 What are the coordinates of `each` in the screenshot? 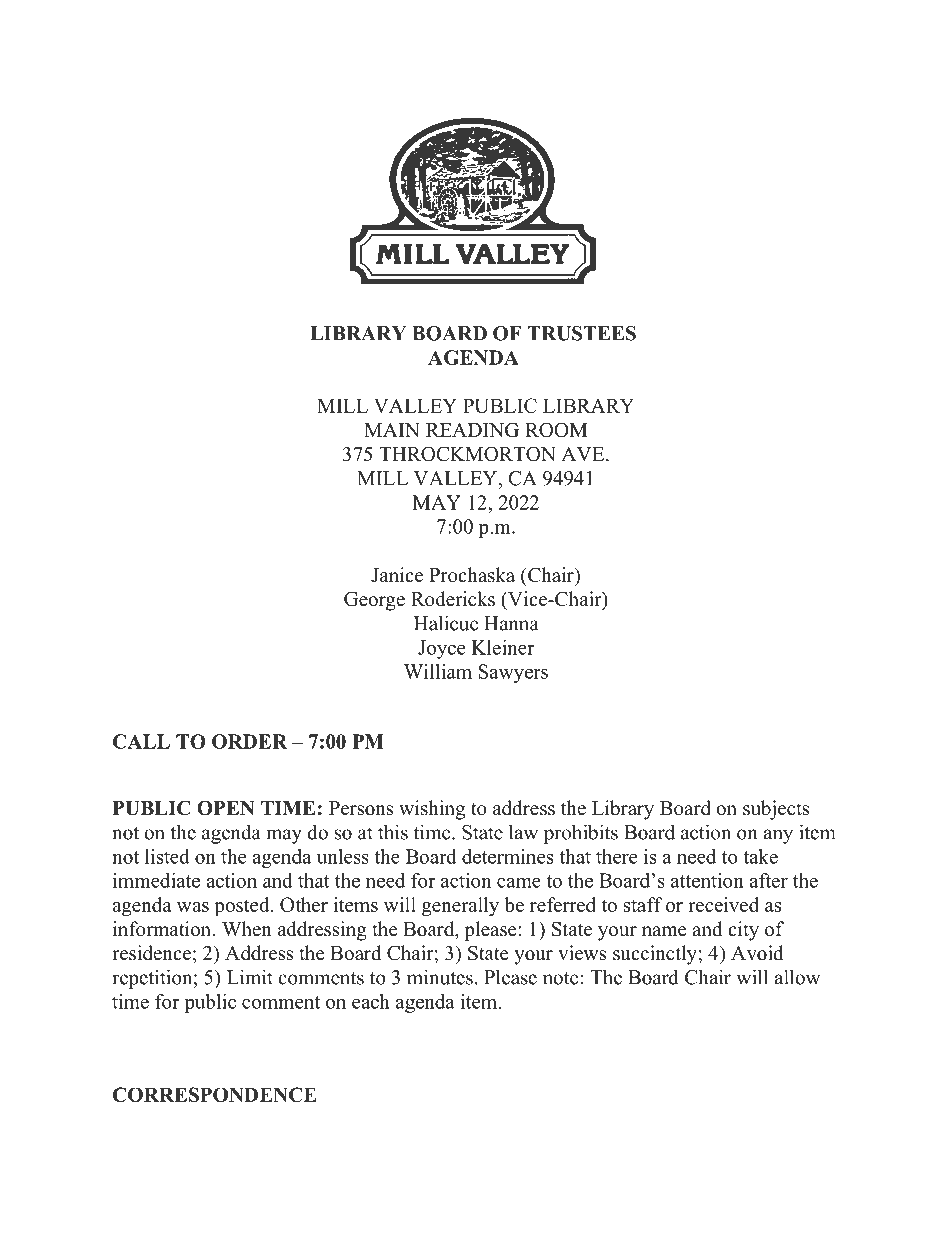 It's located at (371, 1001).
